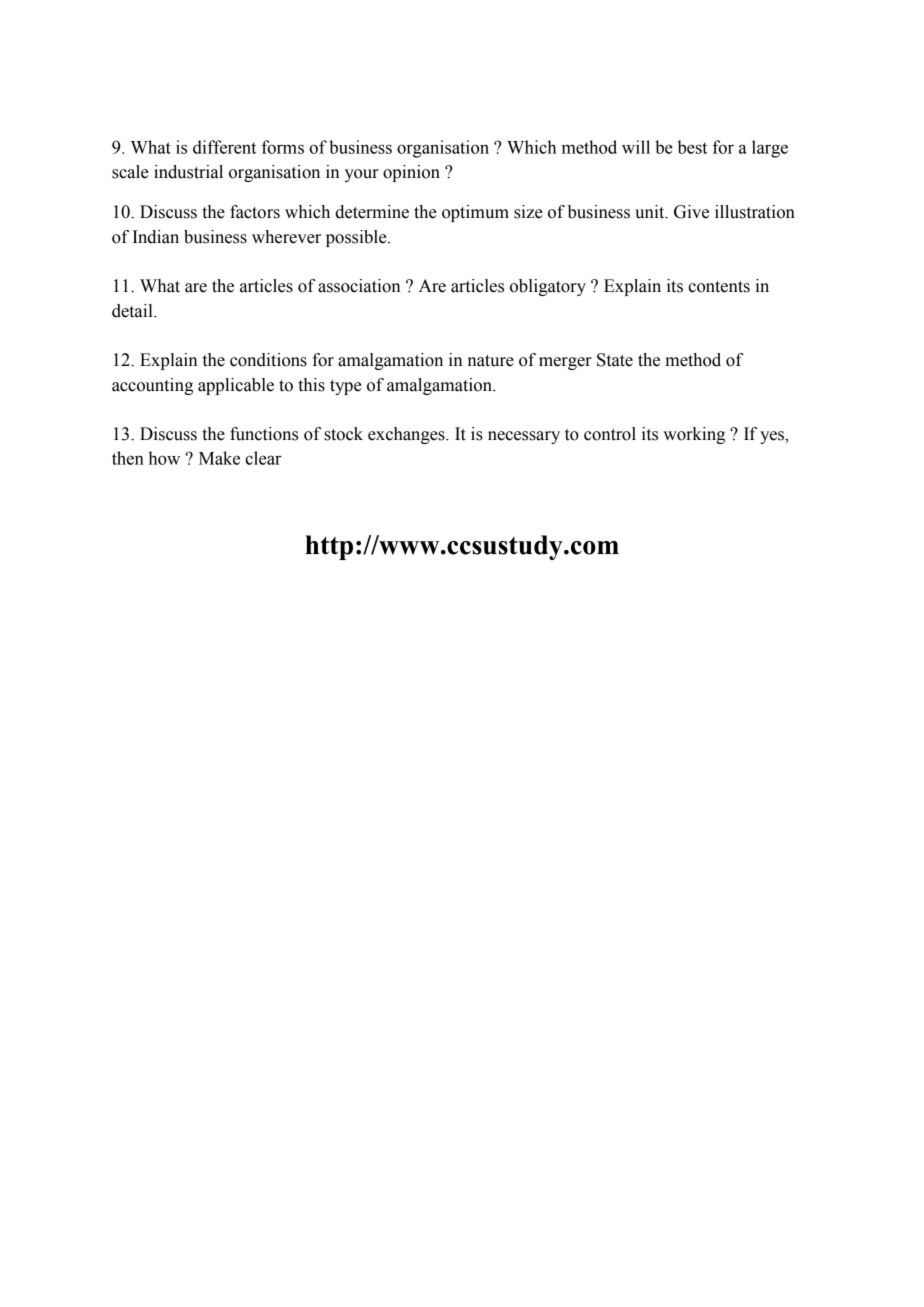 The width and height of the screenshot is (924, 1307). What do you see at coordinates (345, 387) in the screenshot?
I see `type` at bounding box center [345, 387].
